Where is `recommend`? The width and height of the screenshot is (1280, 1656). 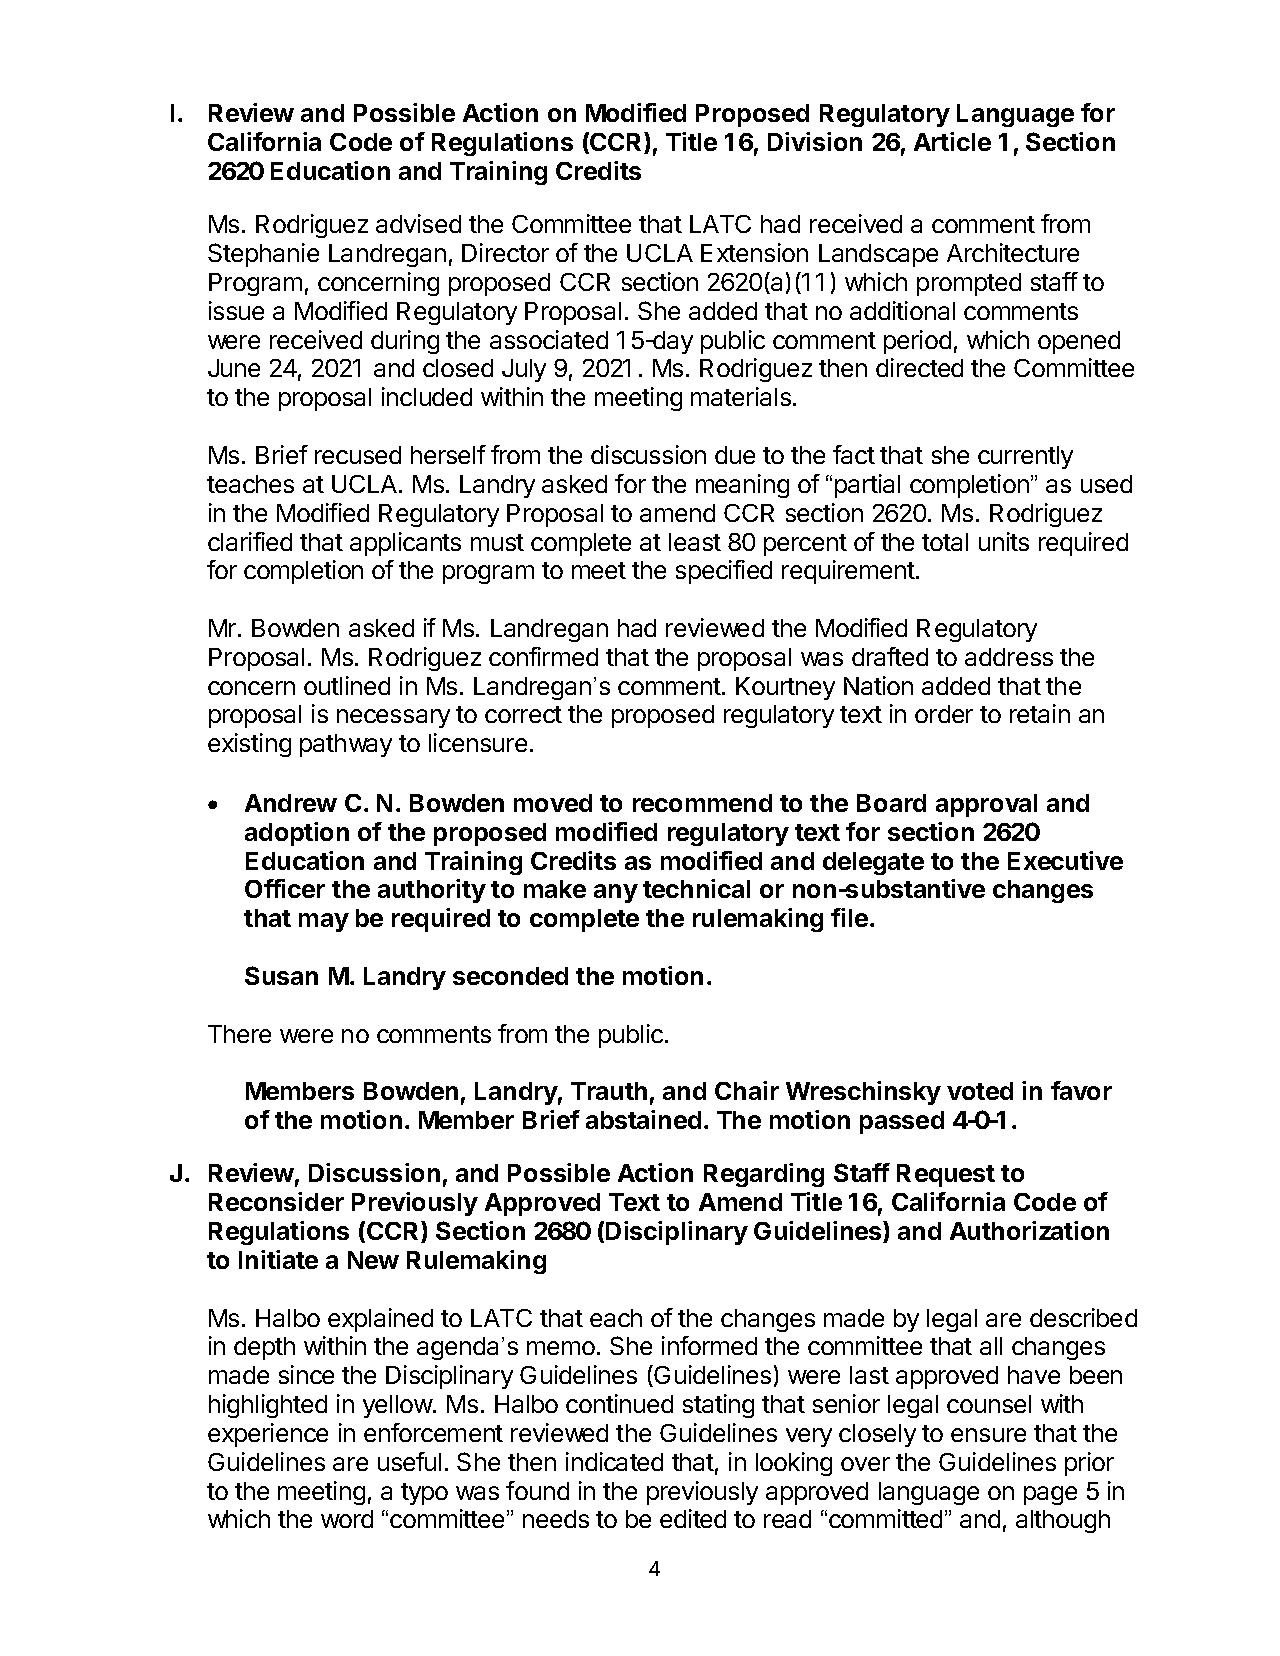 recommend is located at coordinates (702, 803).
